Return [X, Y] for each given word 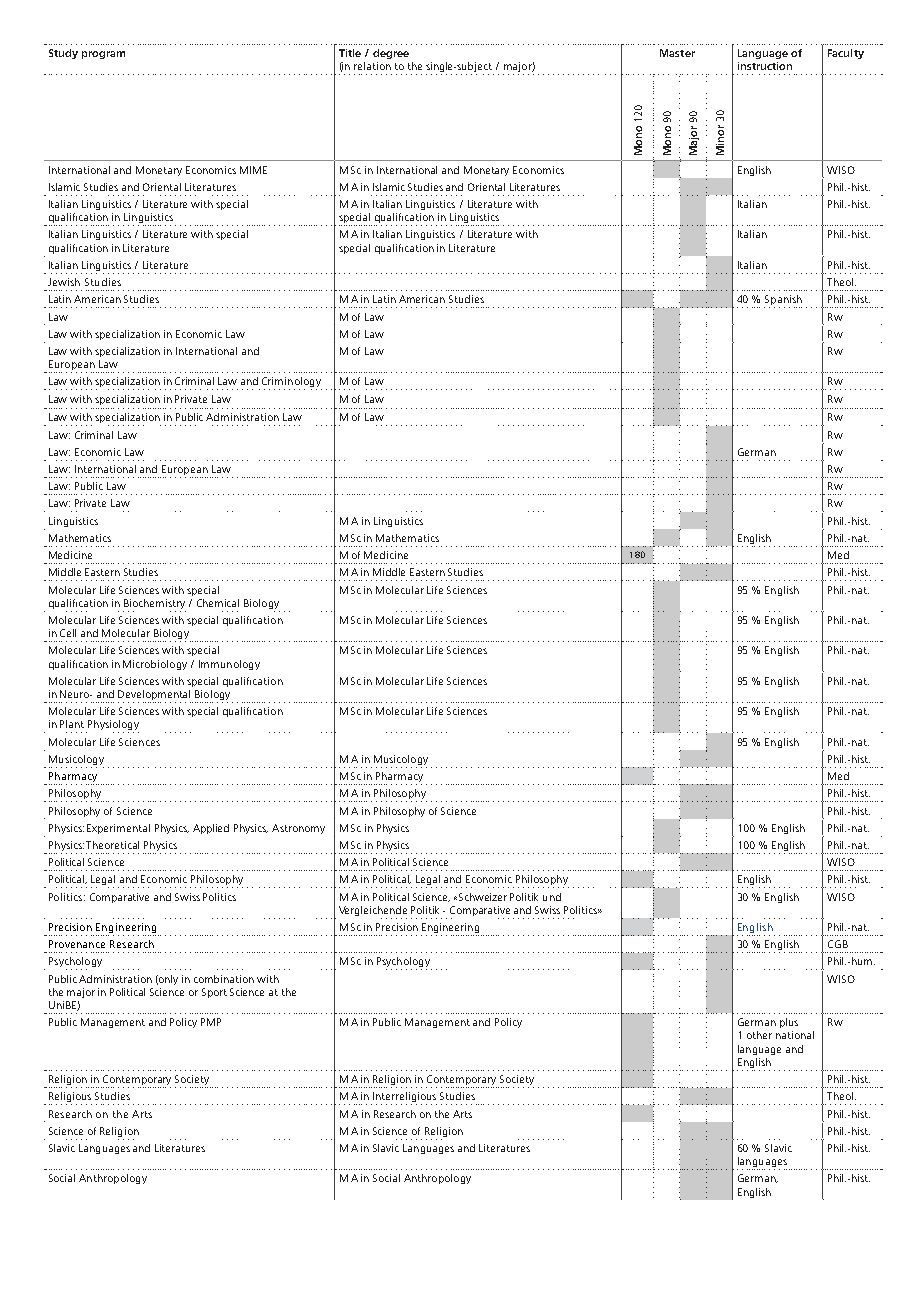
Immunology [229, 665]
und [552, 897]
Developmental [155, 696]
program [103, 55]
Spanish [783, 301]
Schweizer [483, 897]
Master [677, 53]
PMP [211, 1022]
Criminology [292, 383]
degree [391, 54]
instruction [765, 66]
